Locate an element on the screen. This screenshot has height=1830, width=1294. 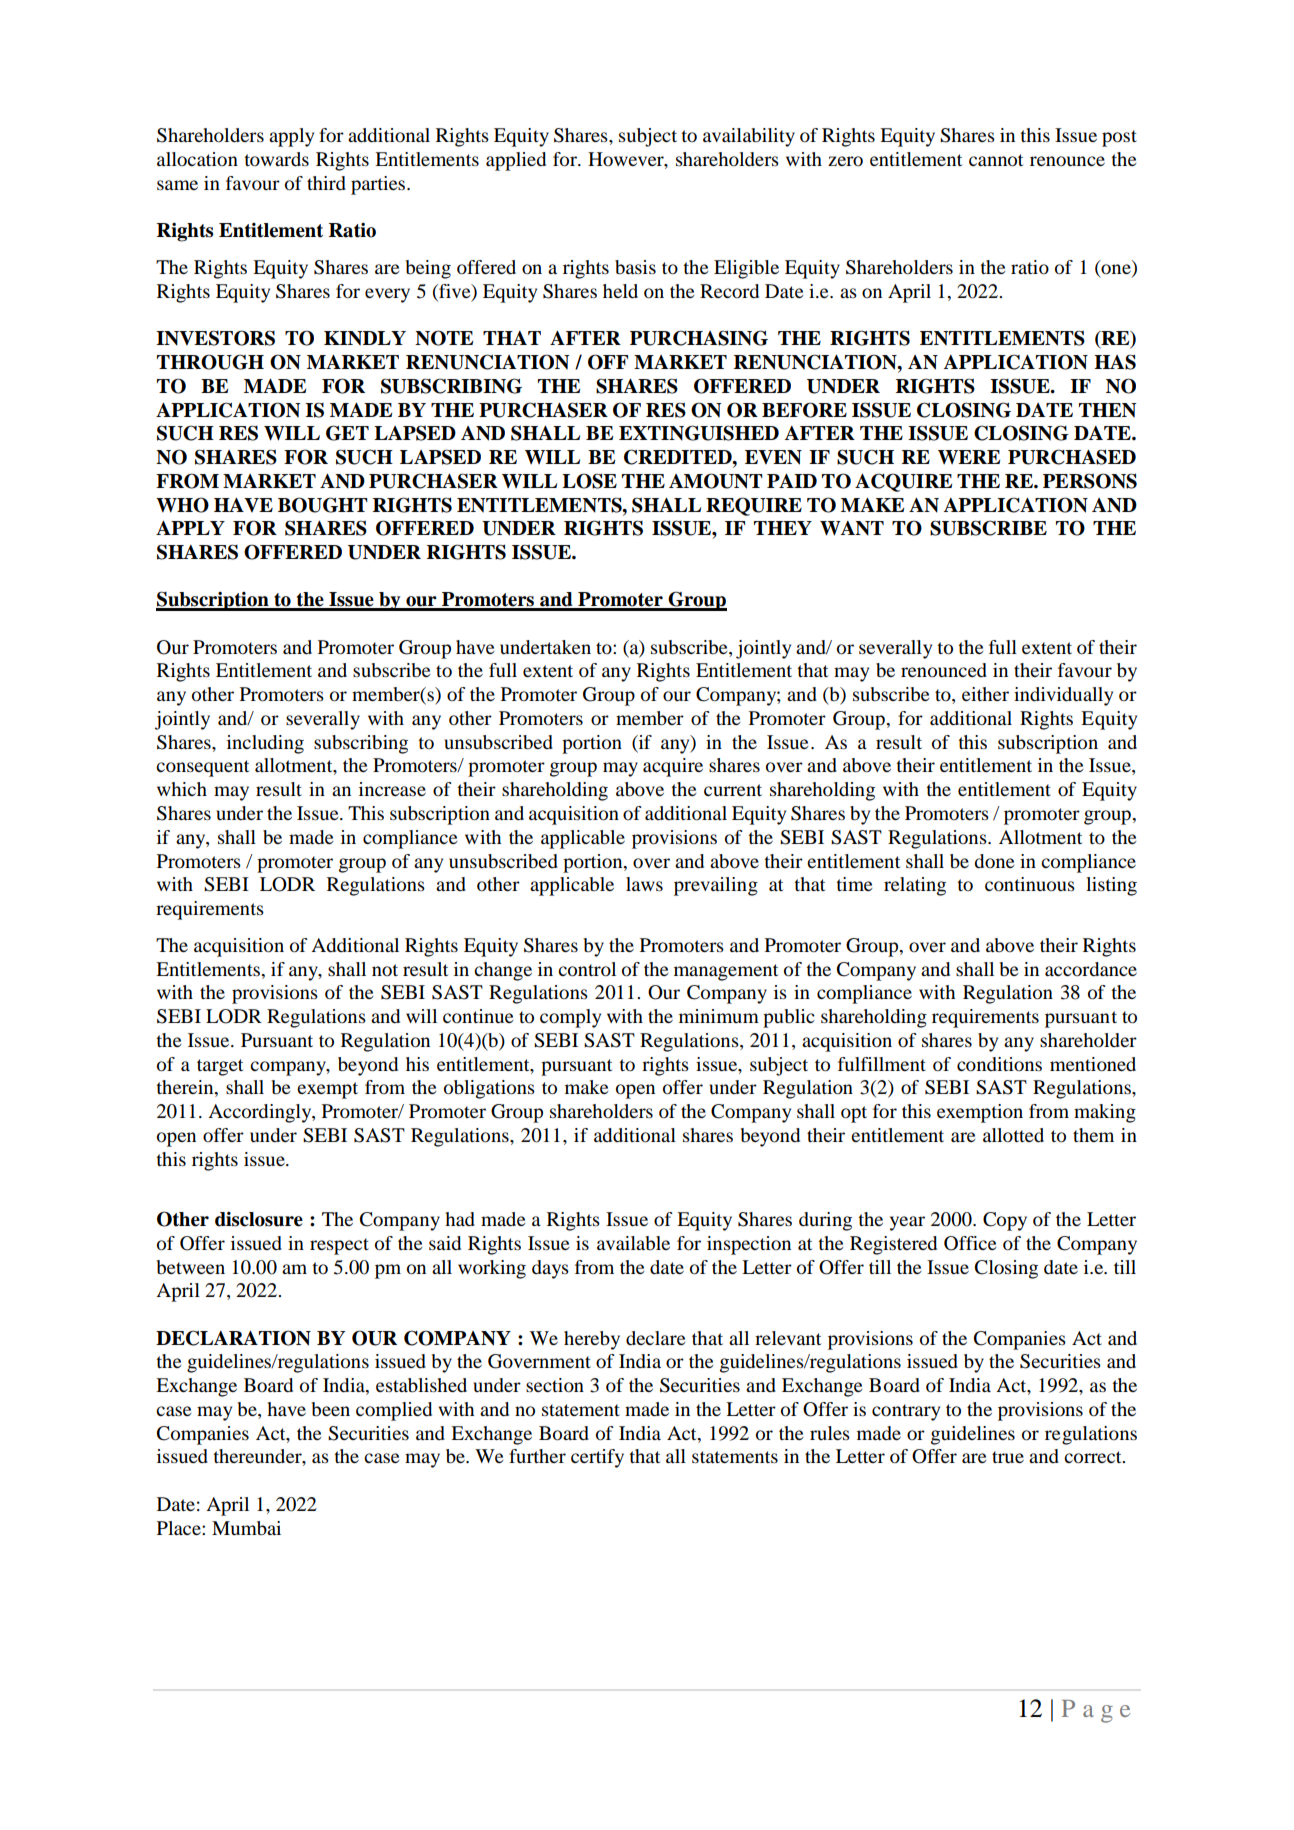
either is located at coordinates (985, 694).
